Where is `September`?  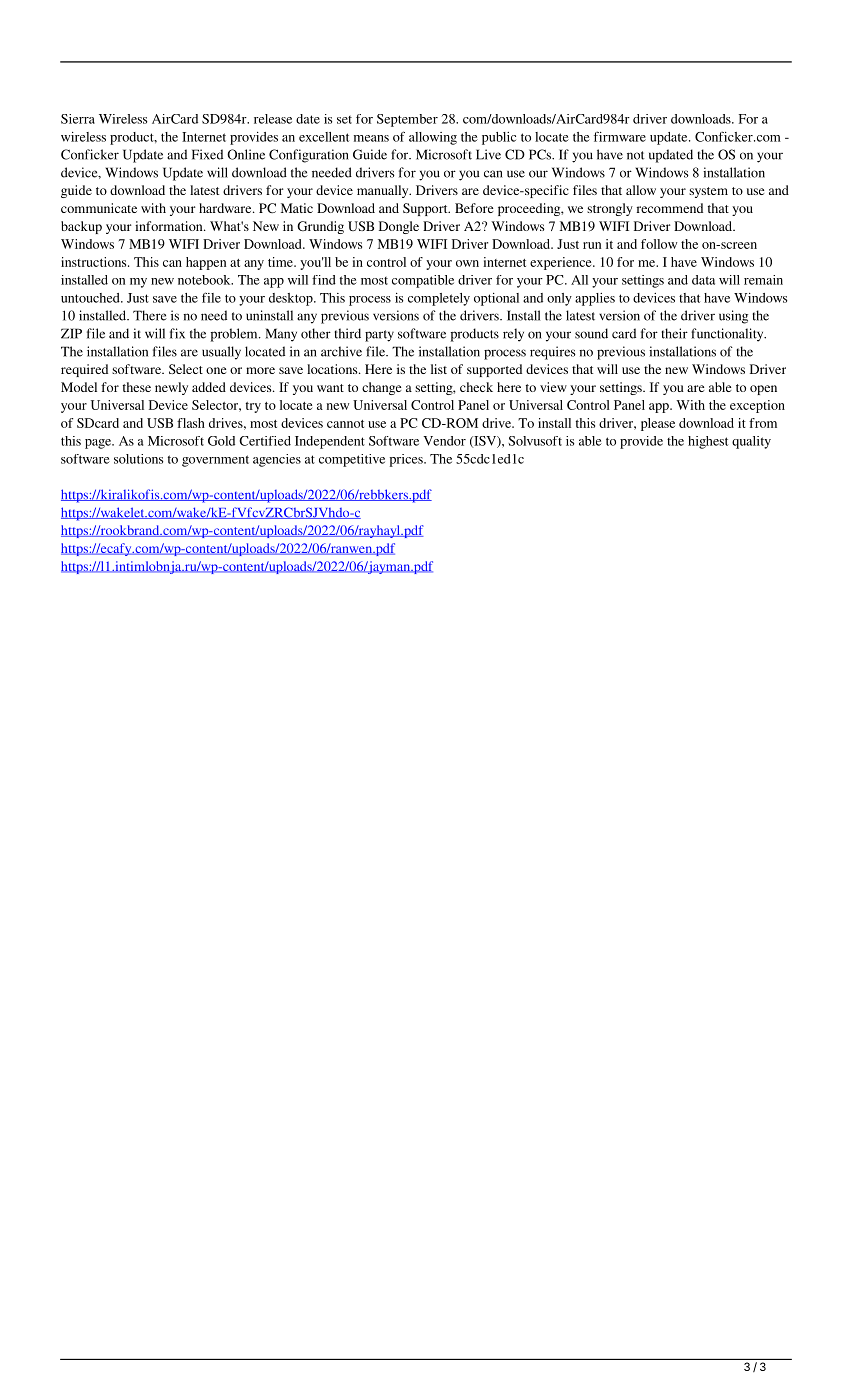
September is located at coordinates (407, 120).
